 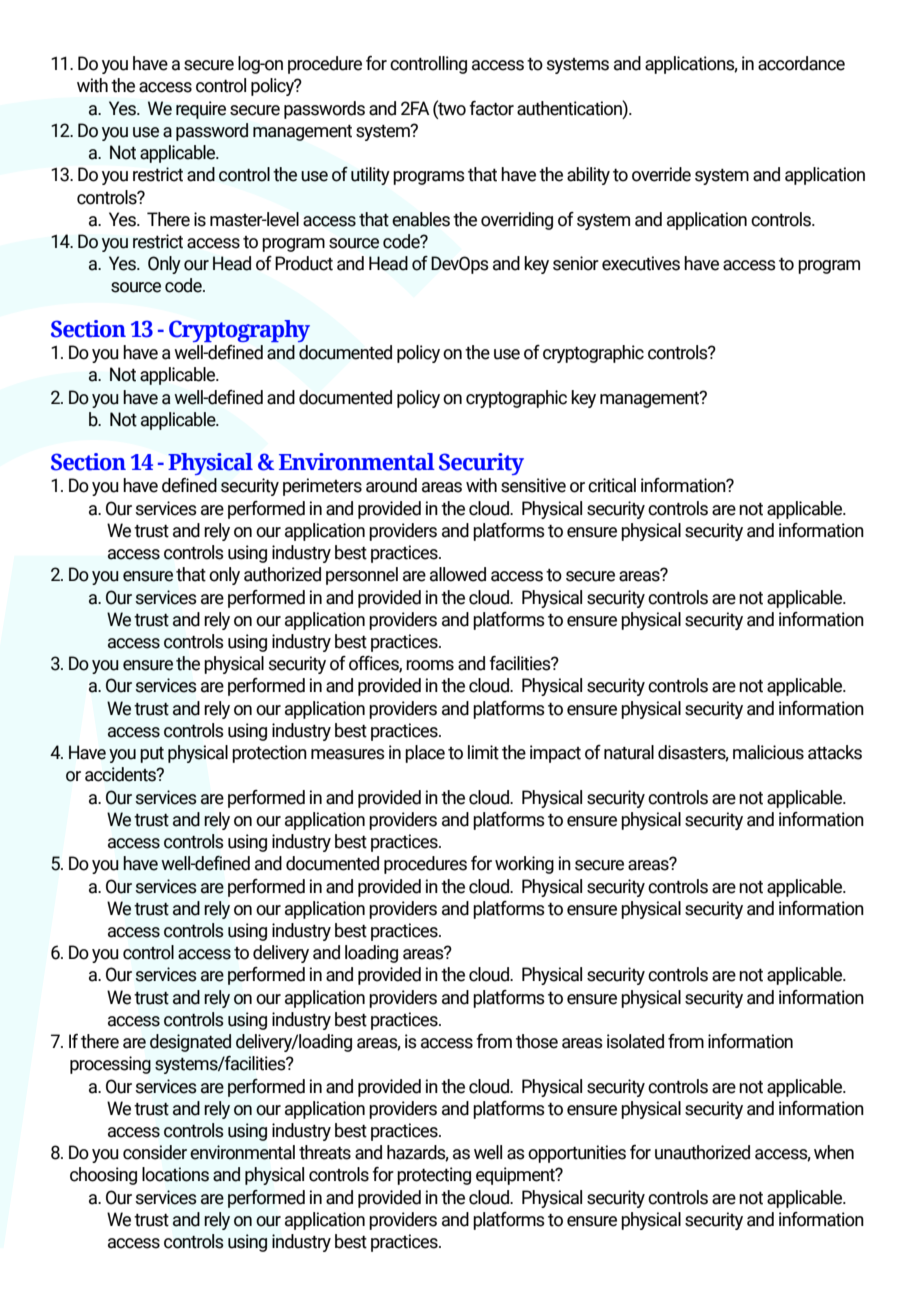 What do you see at coordinates (491, 108) in the screenshot?
I see `factor` at bounding box center [491, 108].
